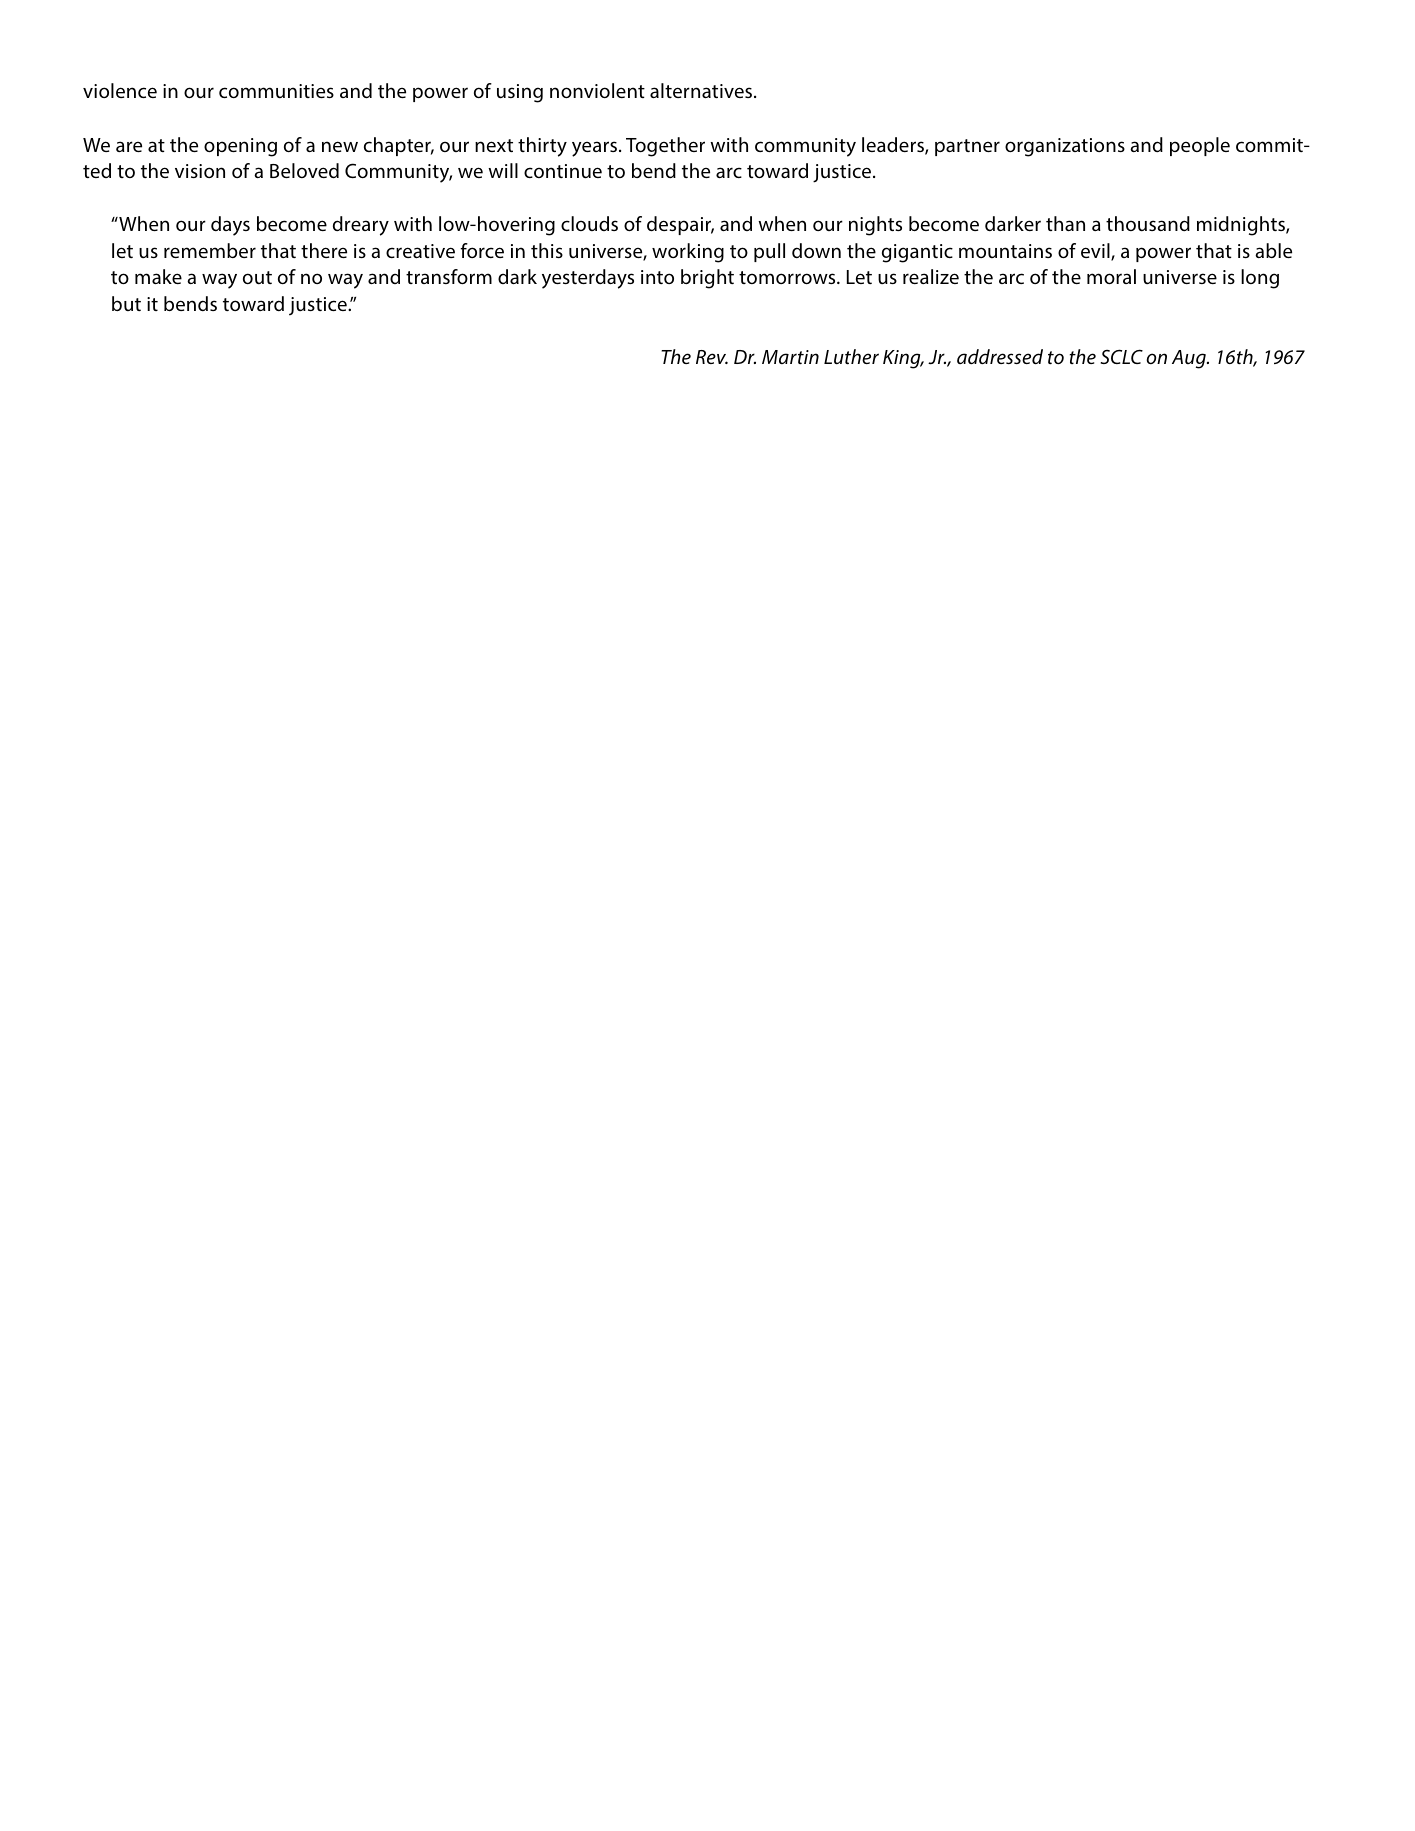 Image resolution: width=1415 pixels, height=1831 pixels. Describe the element at coordinates (1200, 146) in the screenshot. I see `people` at that location.
